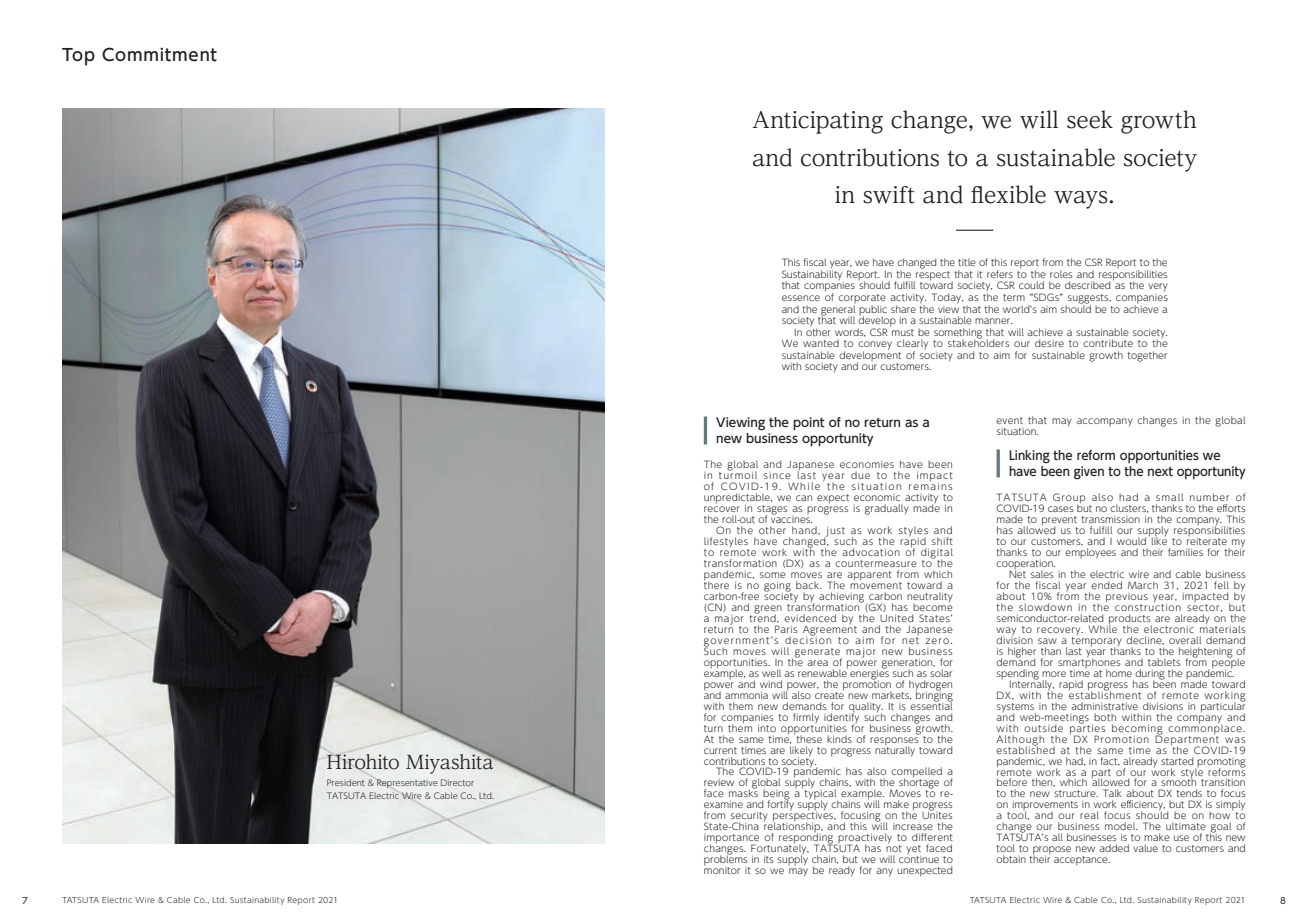  Describe the element at coordinates (817, 122) in the image. I see `Anticipating` at that location.
